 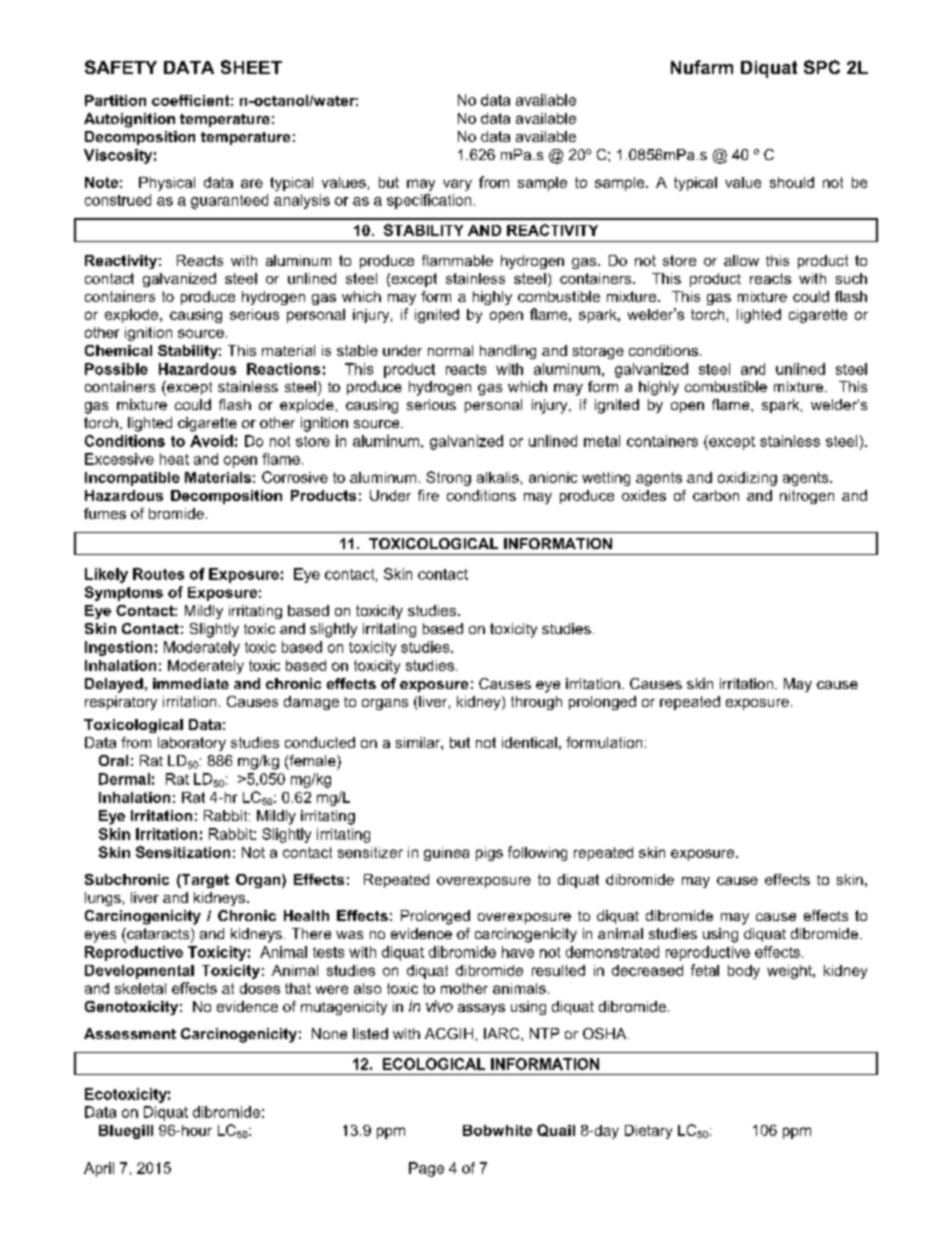 What do you see at coordinates (132, 479) in the screenshot?
I see `Incompatible` at bounding box center [132, 479].
